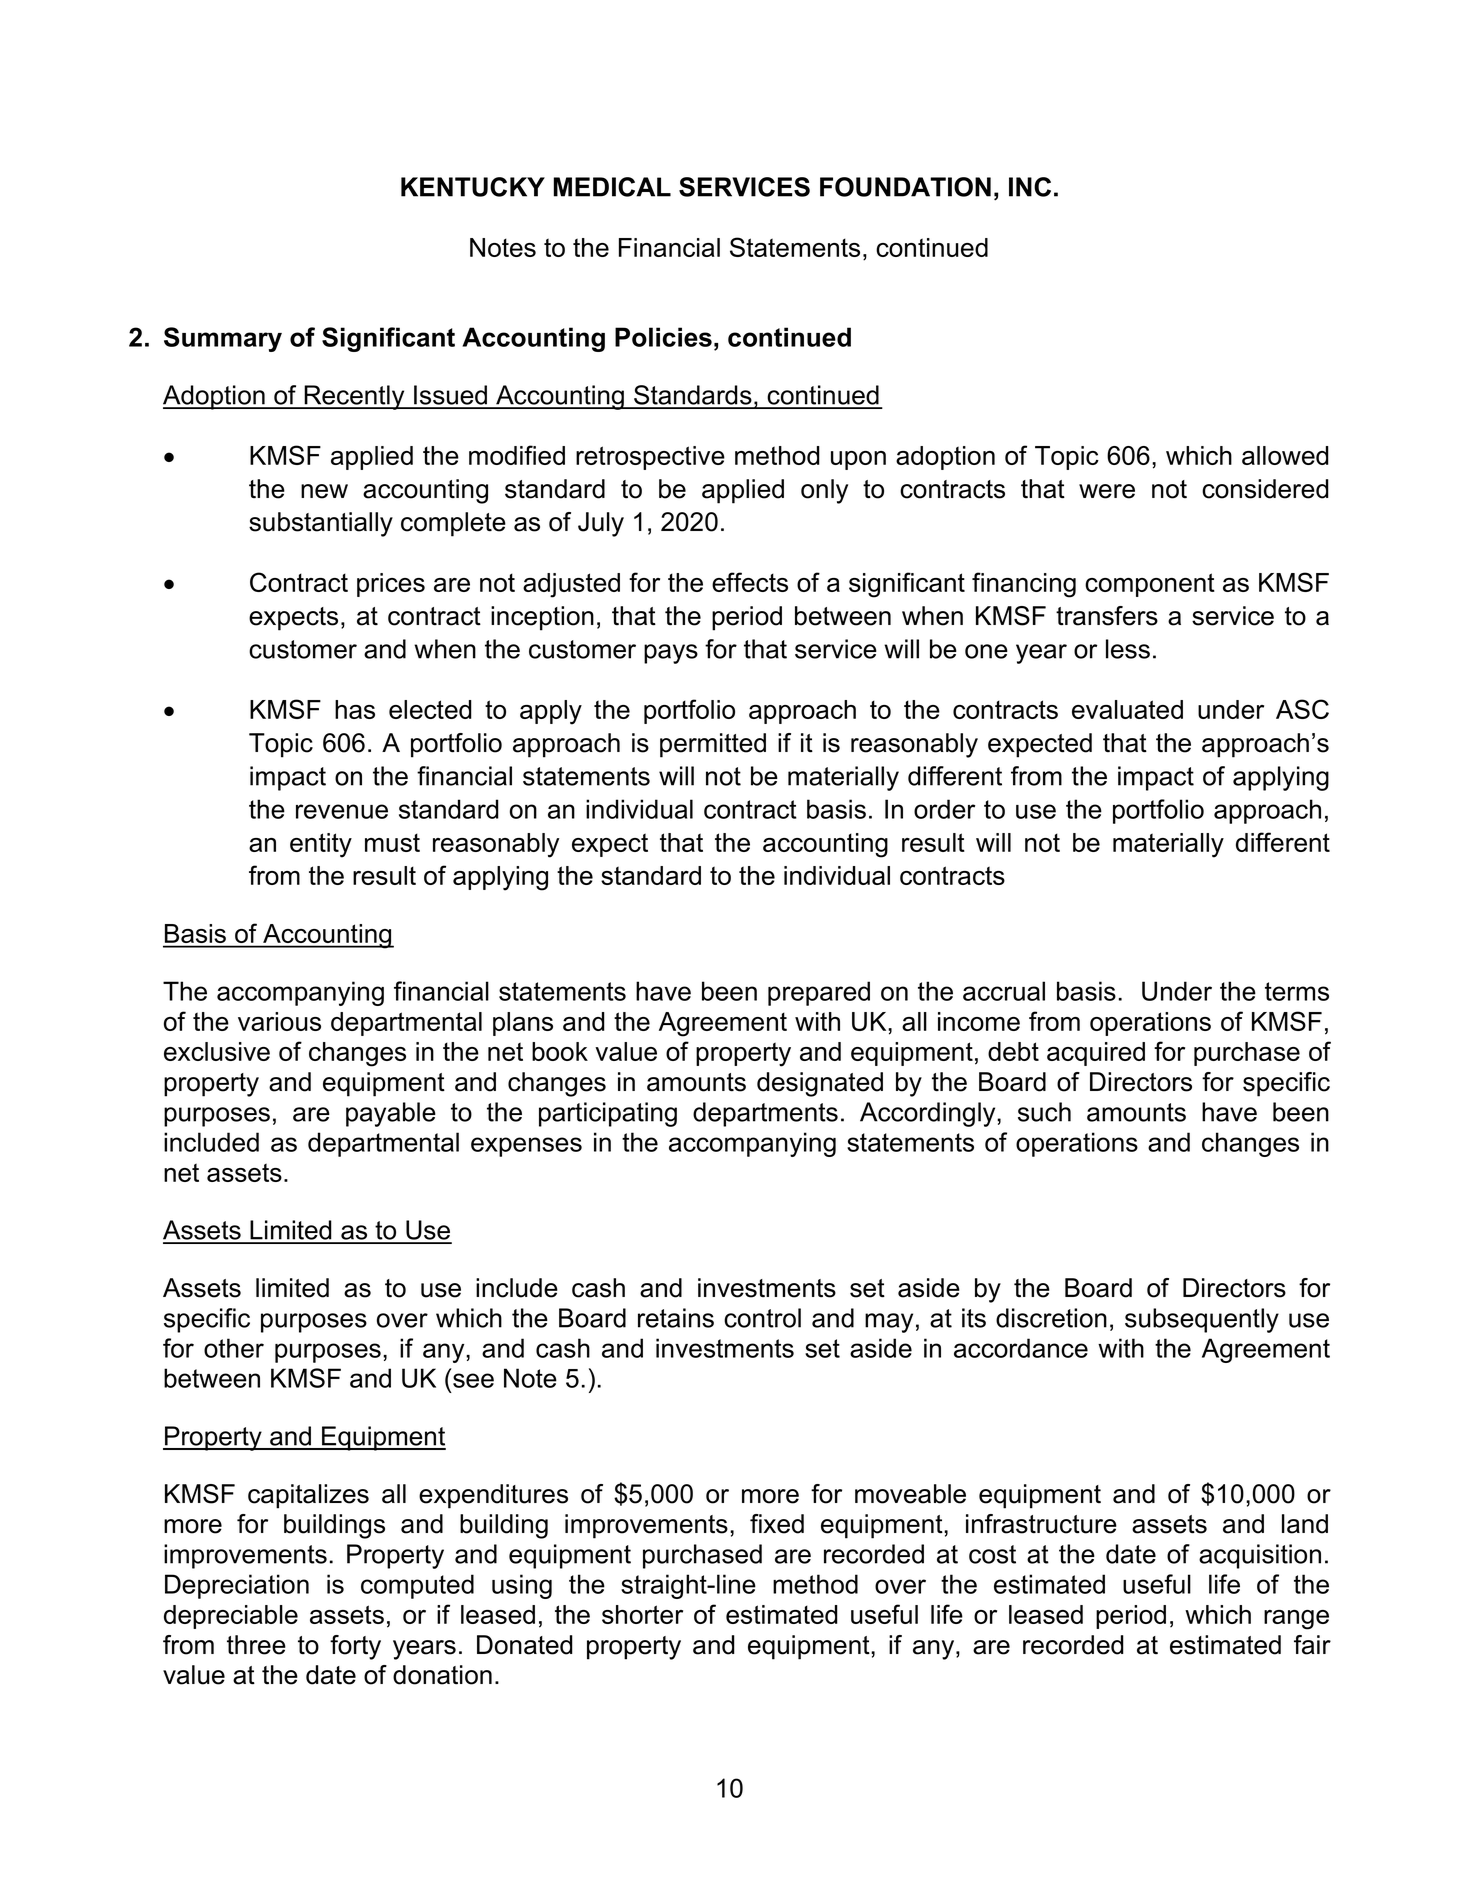 The image size is (1459, 1889). Describe the element at coordinates (905, 187) in the screenshot. I see `FOUNDATION` at that location.
